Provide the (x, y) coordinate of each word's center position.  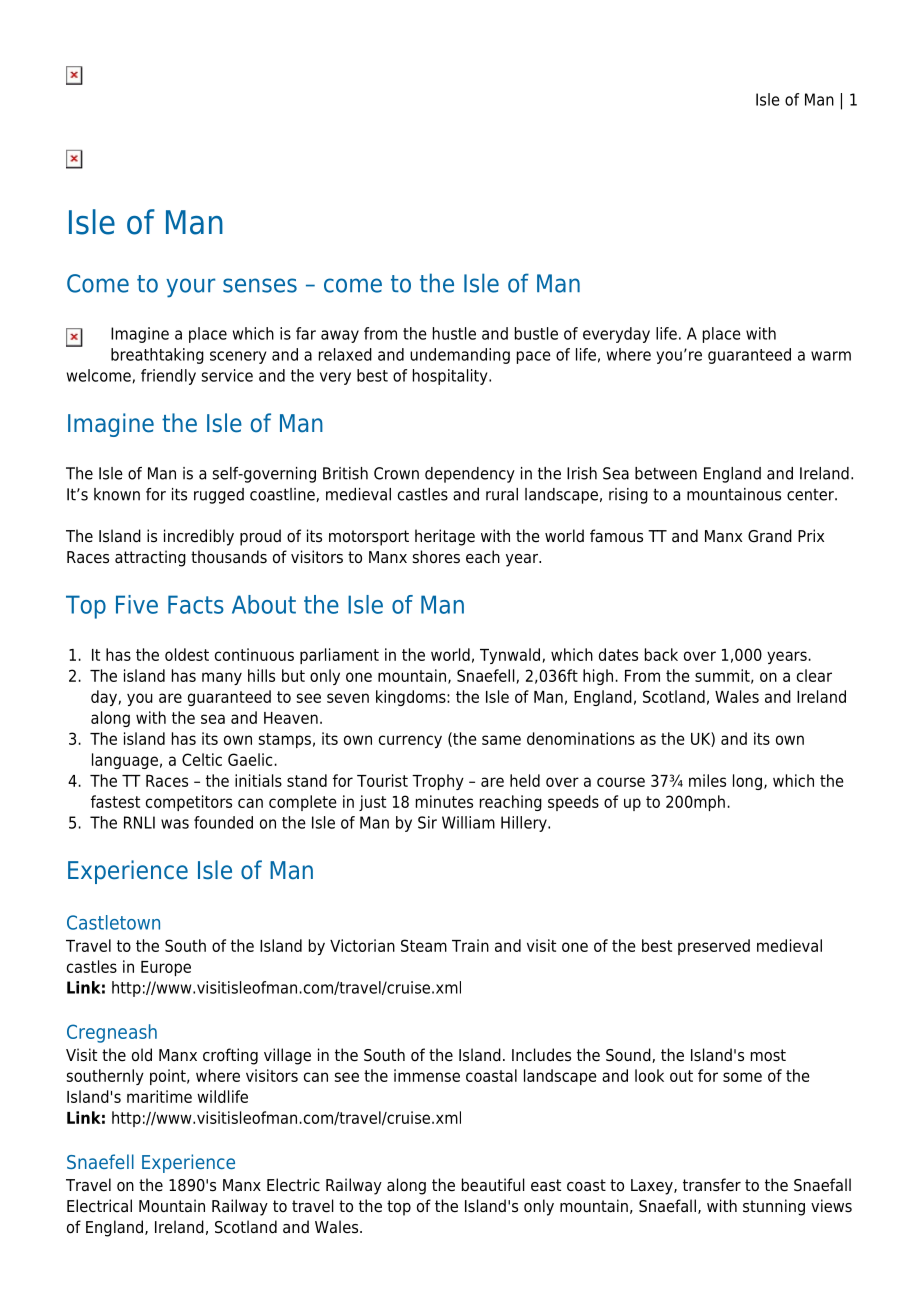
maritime (159, 1096)
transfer (712, 1185)
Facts (196, 604)
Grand (770, 536)
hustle (454, 333)
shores (436, 557)
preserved (714, 947)
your (190, 288)
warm (831, 356)
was (175, 824)
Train (470, 945)
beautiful (493, 1185)
